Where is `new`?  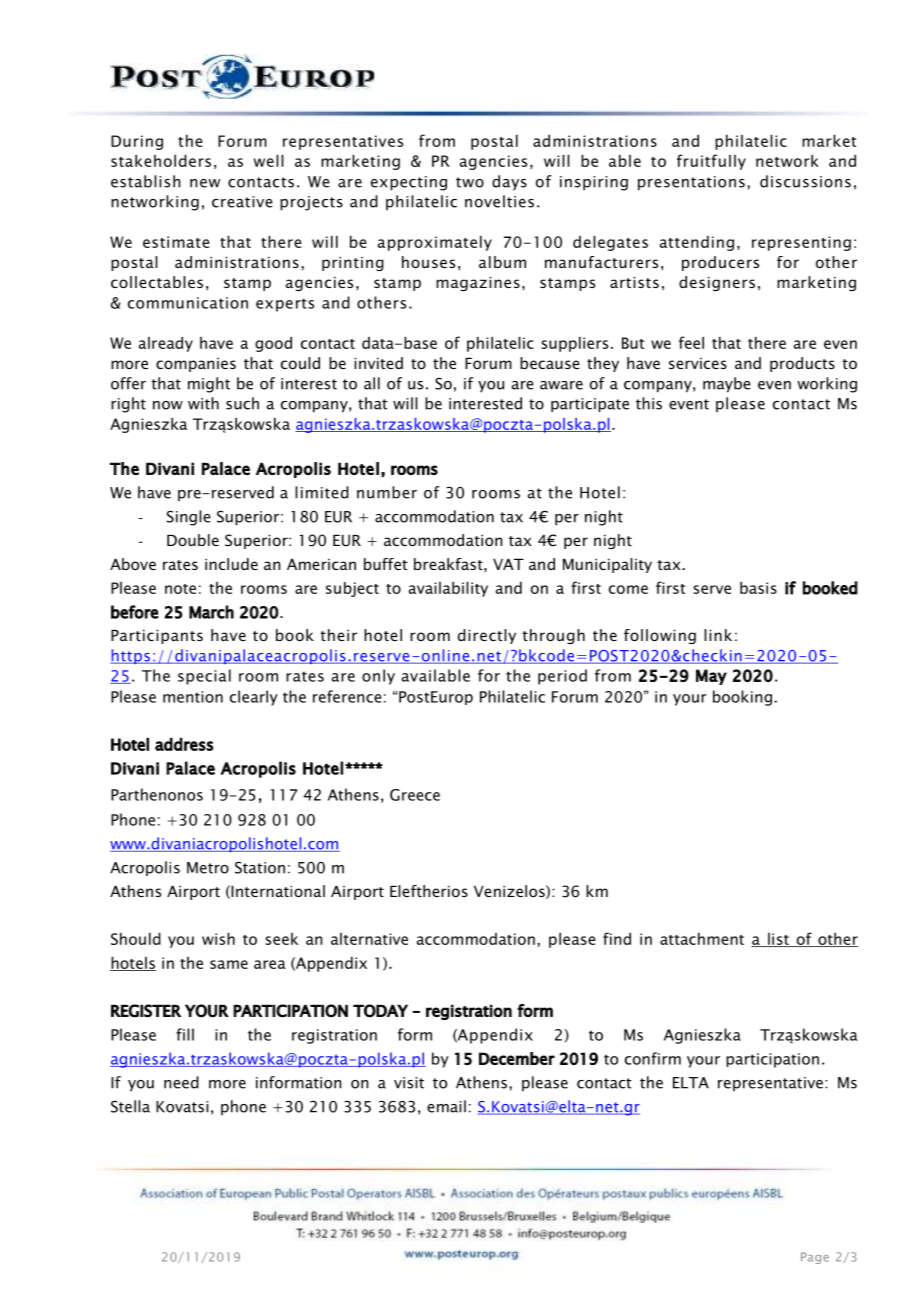
new is located at coordinates (205, 183).
